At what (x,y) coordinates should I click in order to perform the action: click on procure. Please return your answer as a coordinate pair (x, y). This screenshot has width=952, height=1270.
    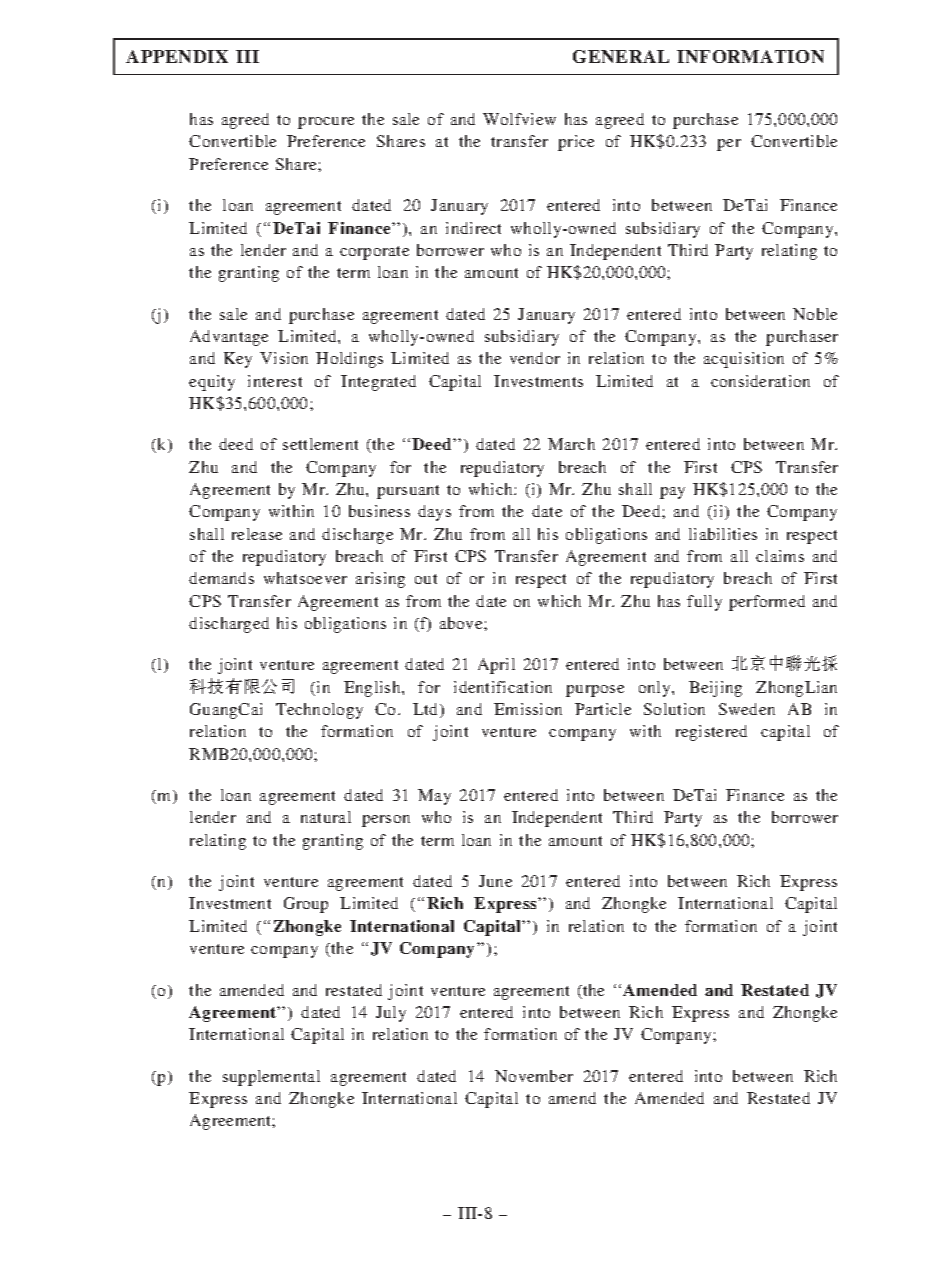
    Looking at the image, I should click on (326, 123).
